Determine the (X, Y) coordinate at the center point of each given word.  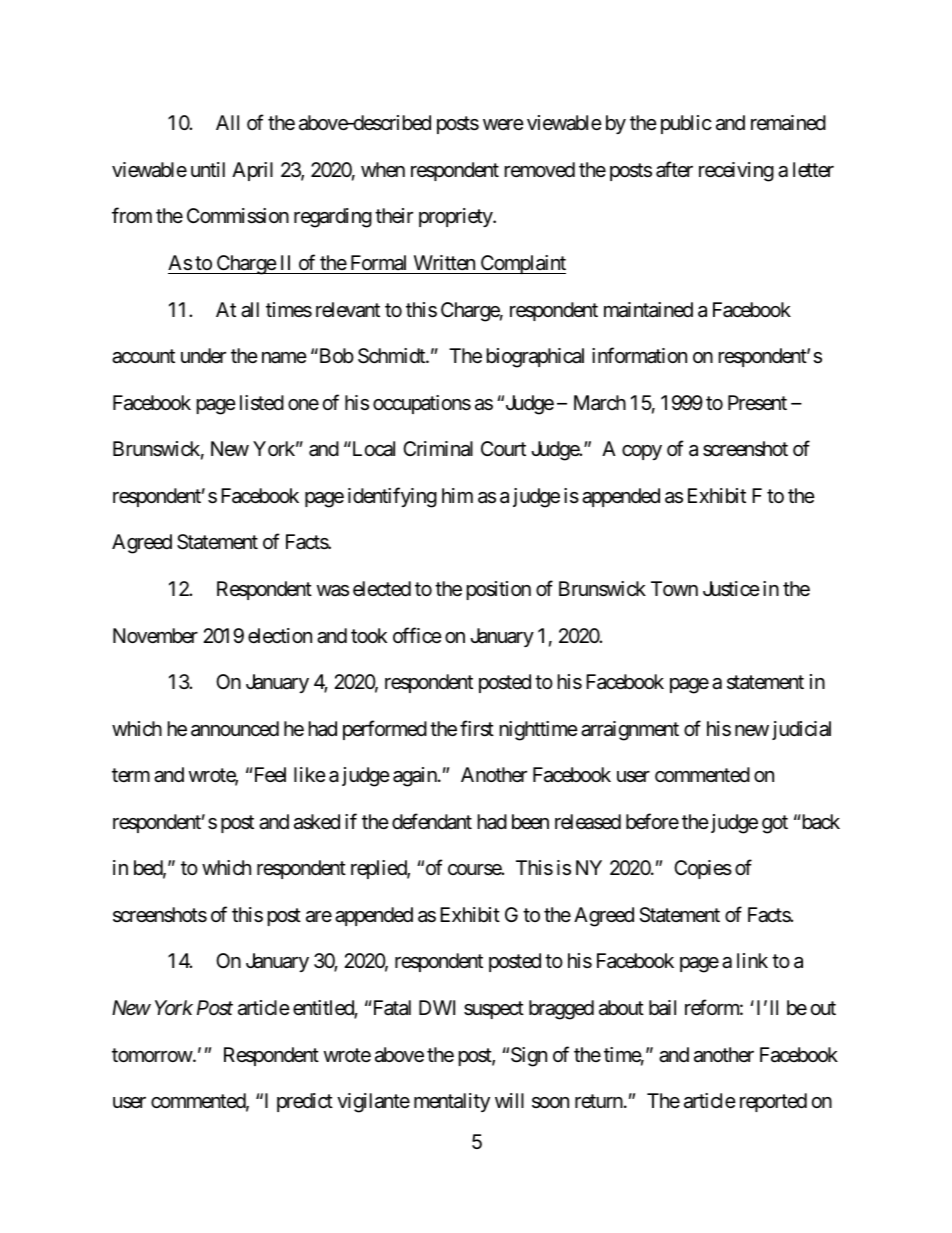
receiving (736, 172)
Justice (731, 589)
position (499, 590)
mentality (452, 1102)
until (208, 169)
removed (540, 169)
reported (773, 1102)
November (155, 636)
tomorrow (152, 1055)
